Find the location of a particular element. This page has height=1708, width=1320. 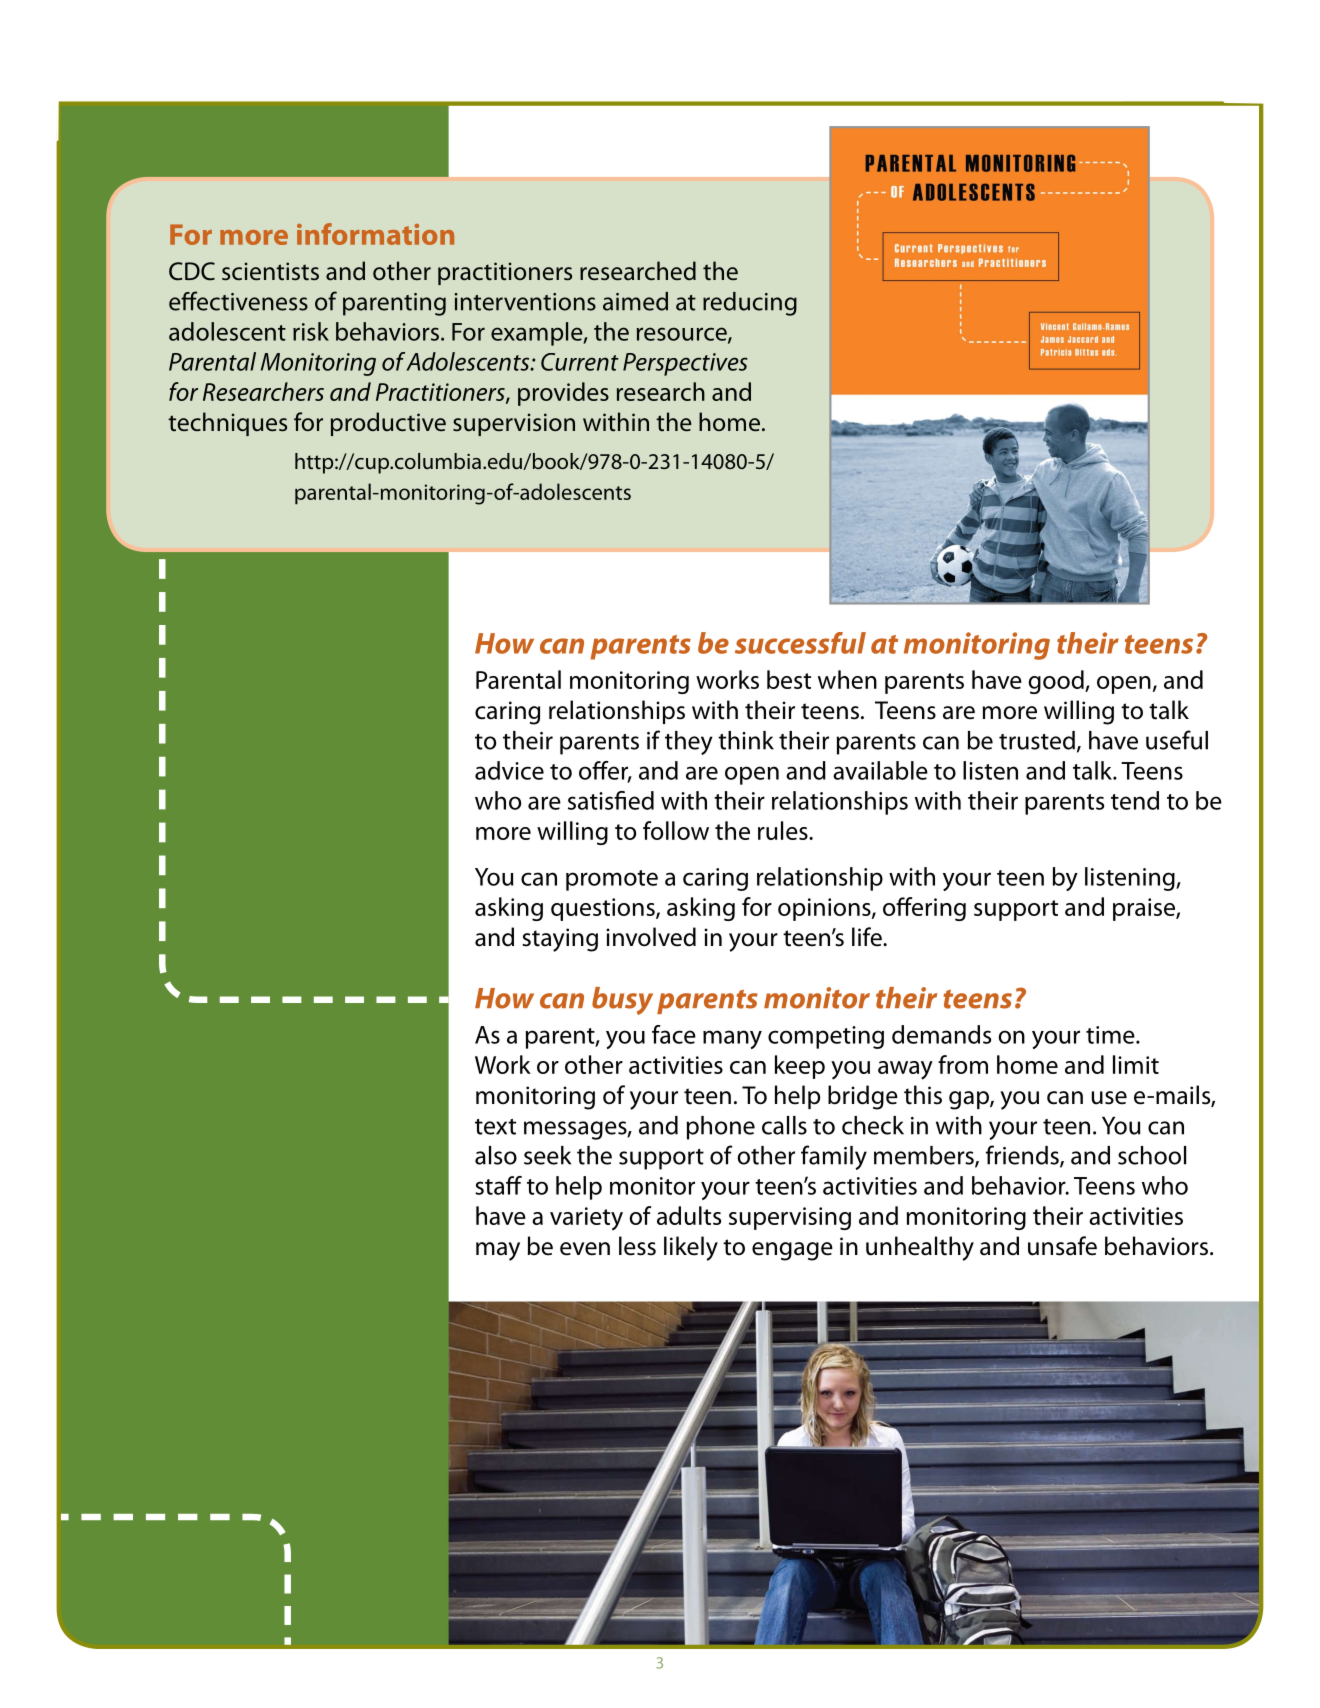

adults is located at coordinates (689, 1215).
